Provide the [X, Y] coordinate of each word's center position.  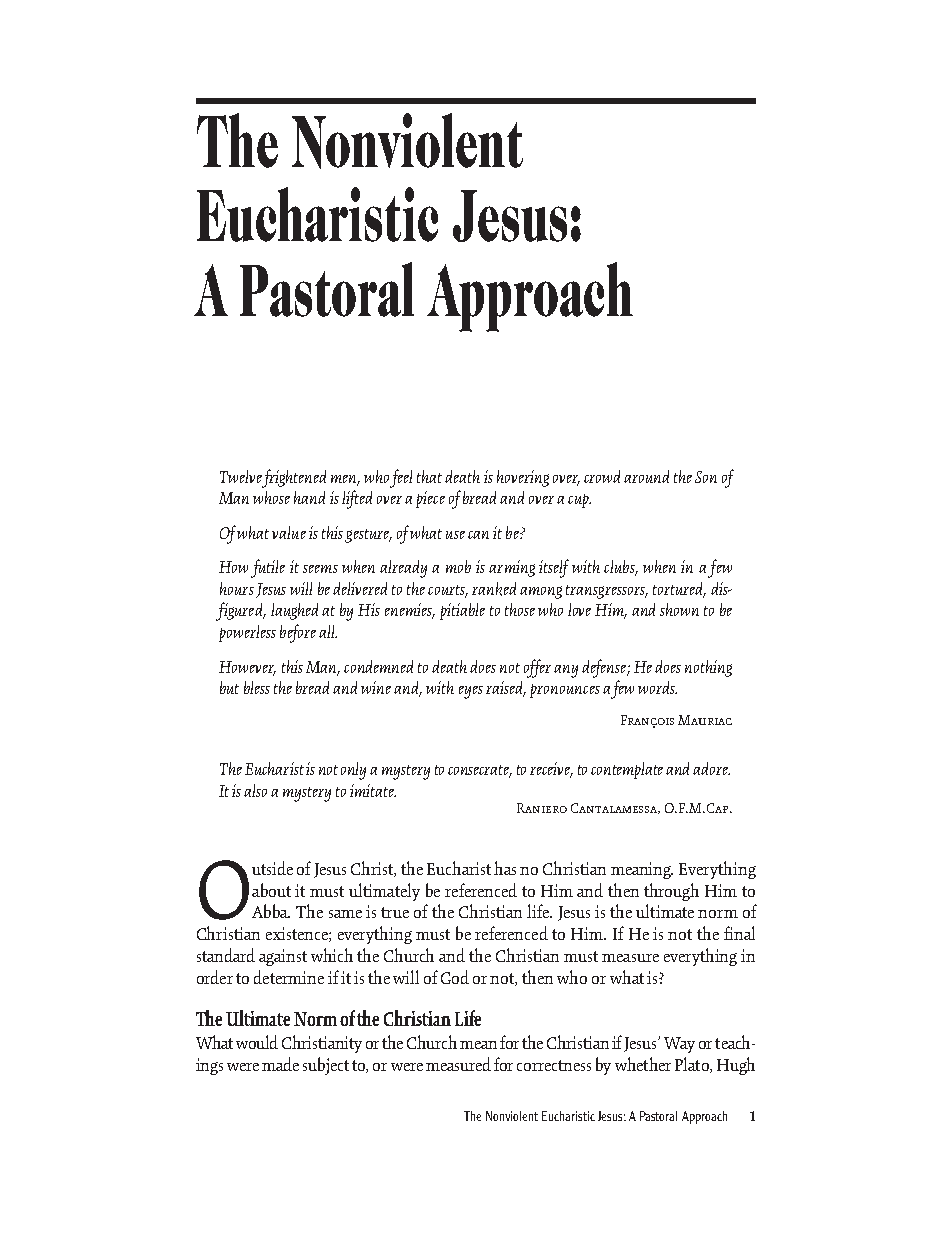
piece [430, 499]
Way [679, 1045]
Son [706, 477]
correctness [554, 1065]
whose [271, 497]
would [257, 1042]
